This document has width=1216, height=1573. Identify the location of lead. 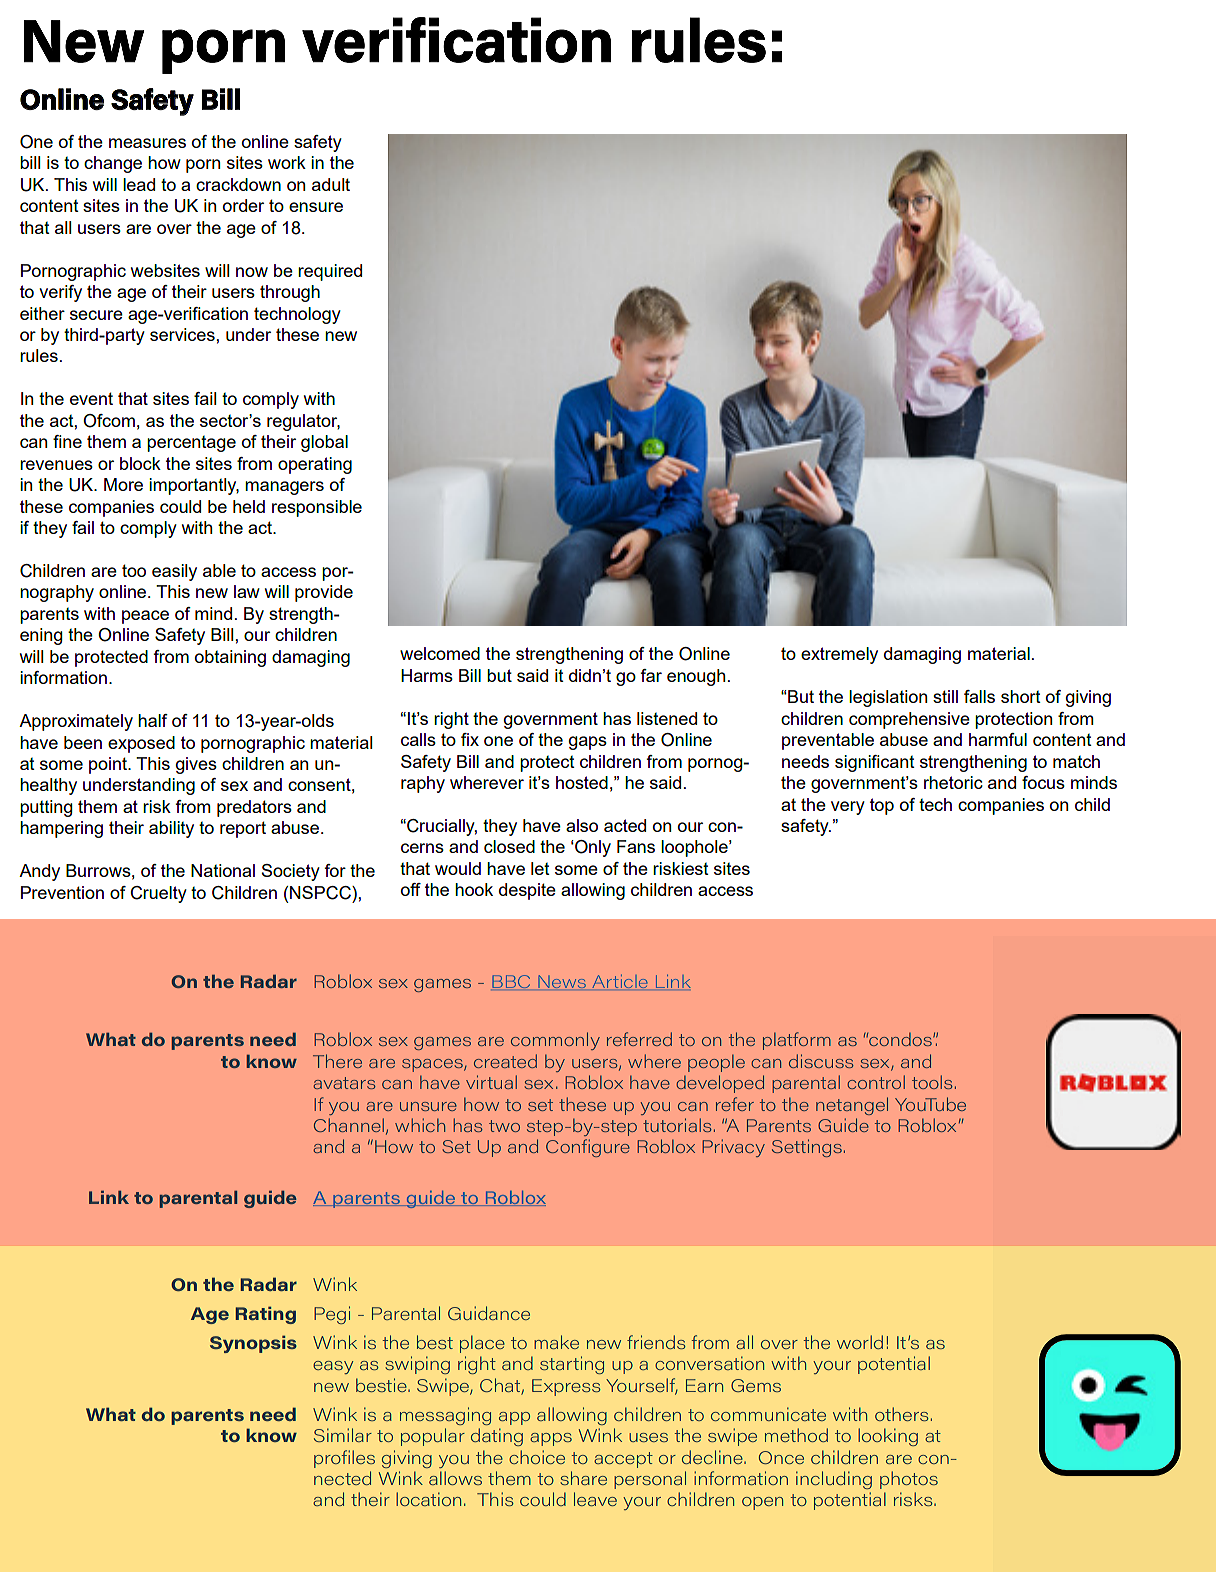
(139, 184).
